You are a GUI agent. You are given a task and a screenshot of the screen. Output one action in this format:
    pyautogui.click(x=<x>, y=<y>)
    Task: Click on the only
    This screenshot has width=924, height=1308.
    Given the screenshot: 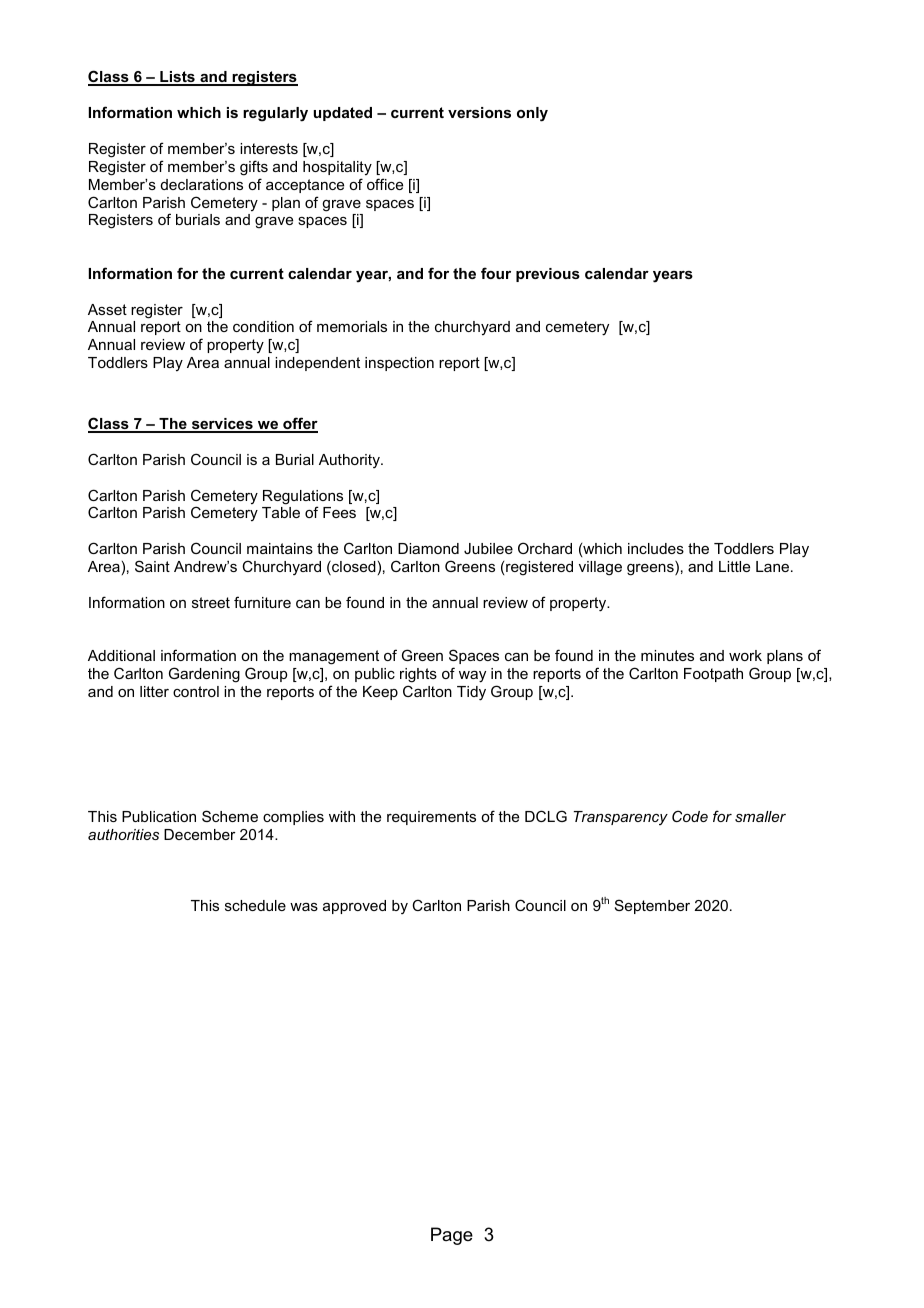 What is the action you would take?
    pyautogui.click(x=532, y=114)
